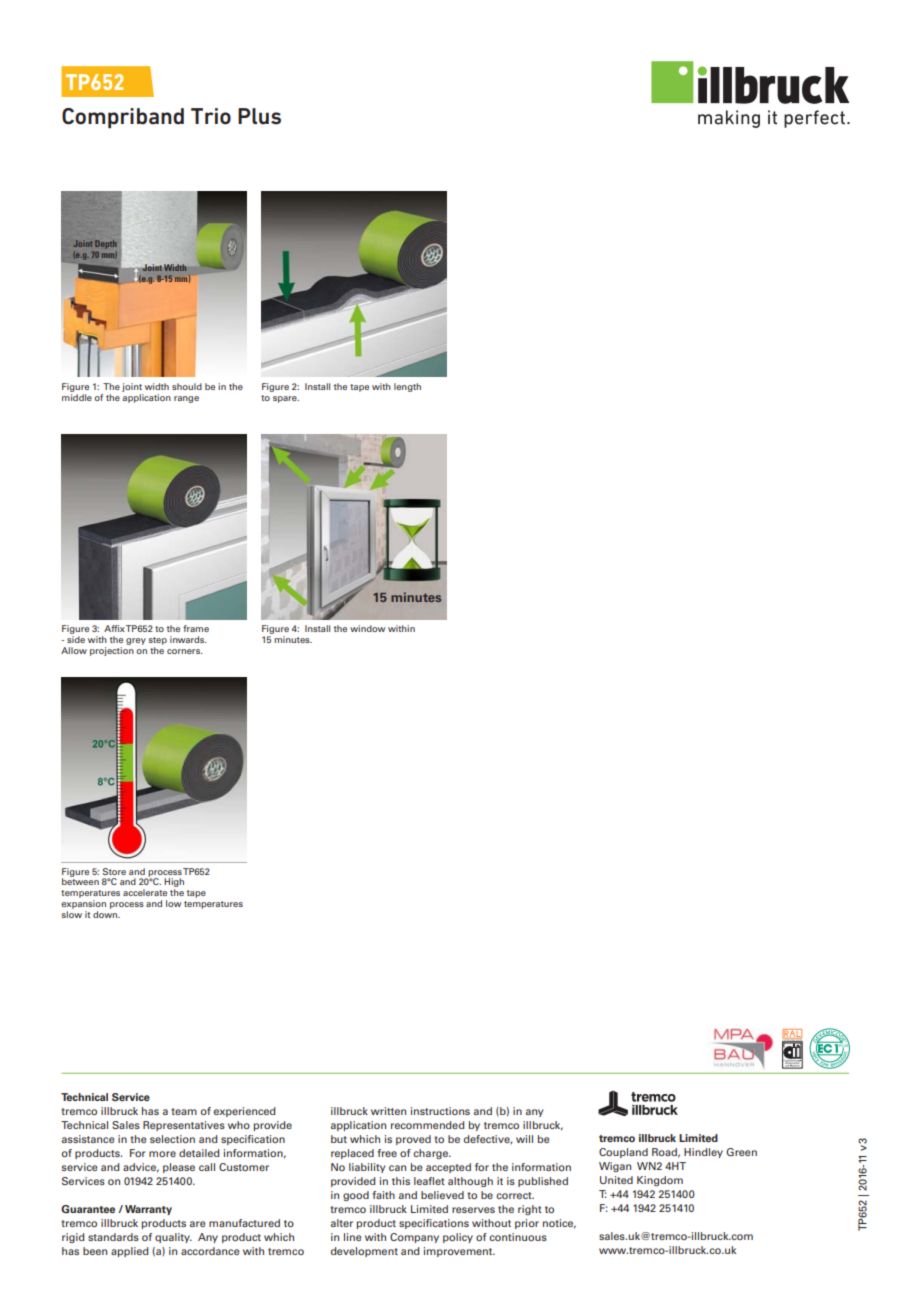 Image resolution: width=924 pixels, height=1308 pixels. Describe the element at coordinates (616, 1180) in the document. I see `United` at that location.
